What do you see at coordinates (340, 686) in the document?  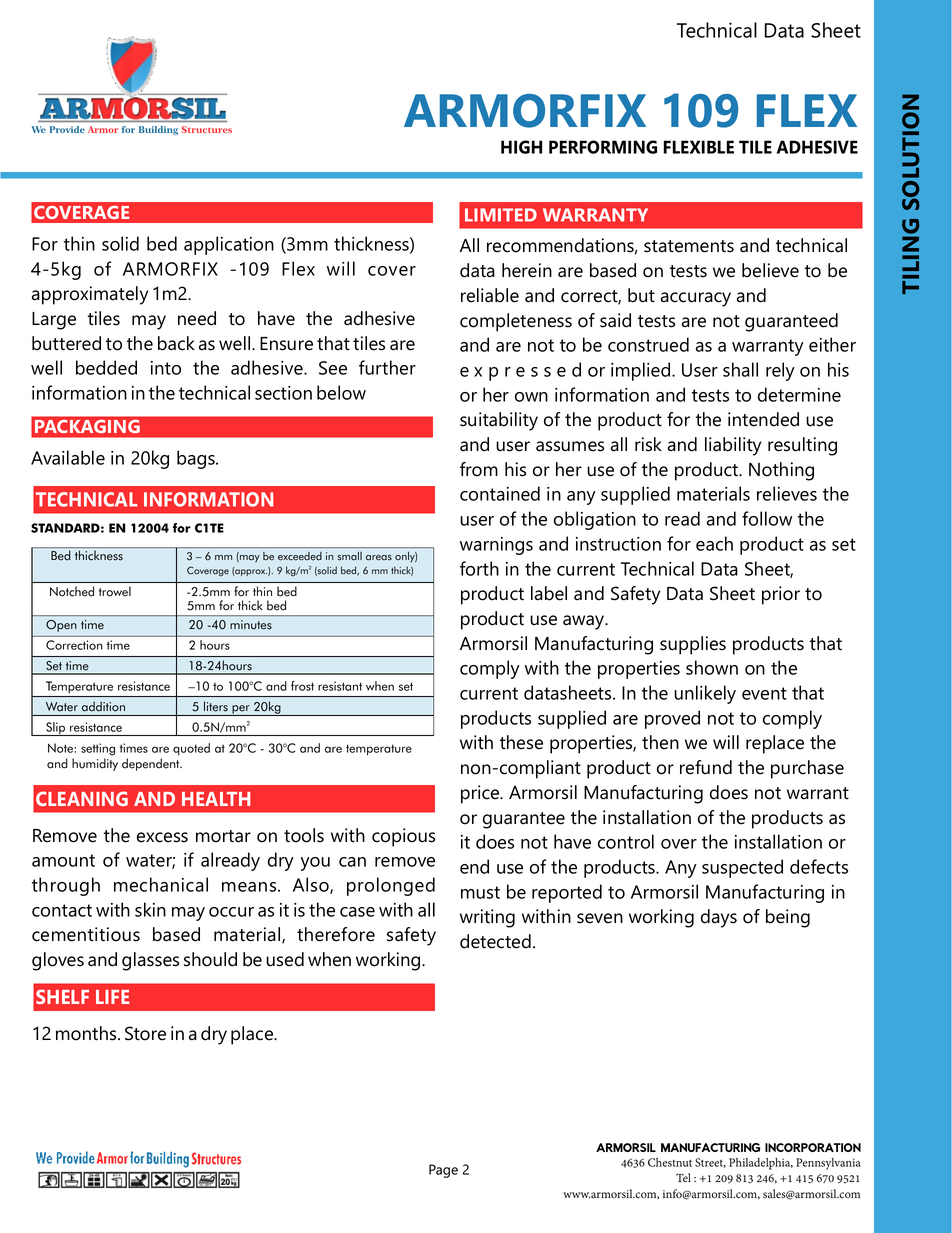 I see `resistant` at bounding box center [340, 686].
